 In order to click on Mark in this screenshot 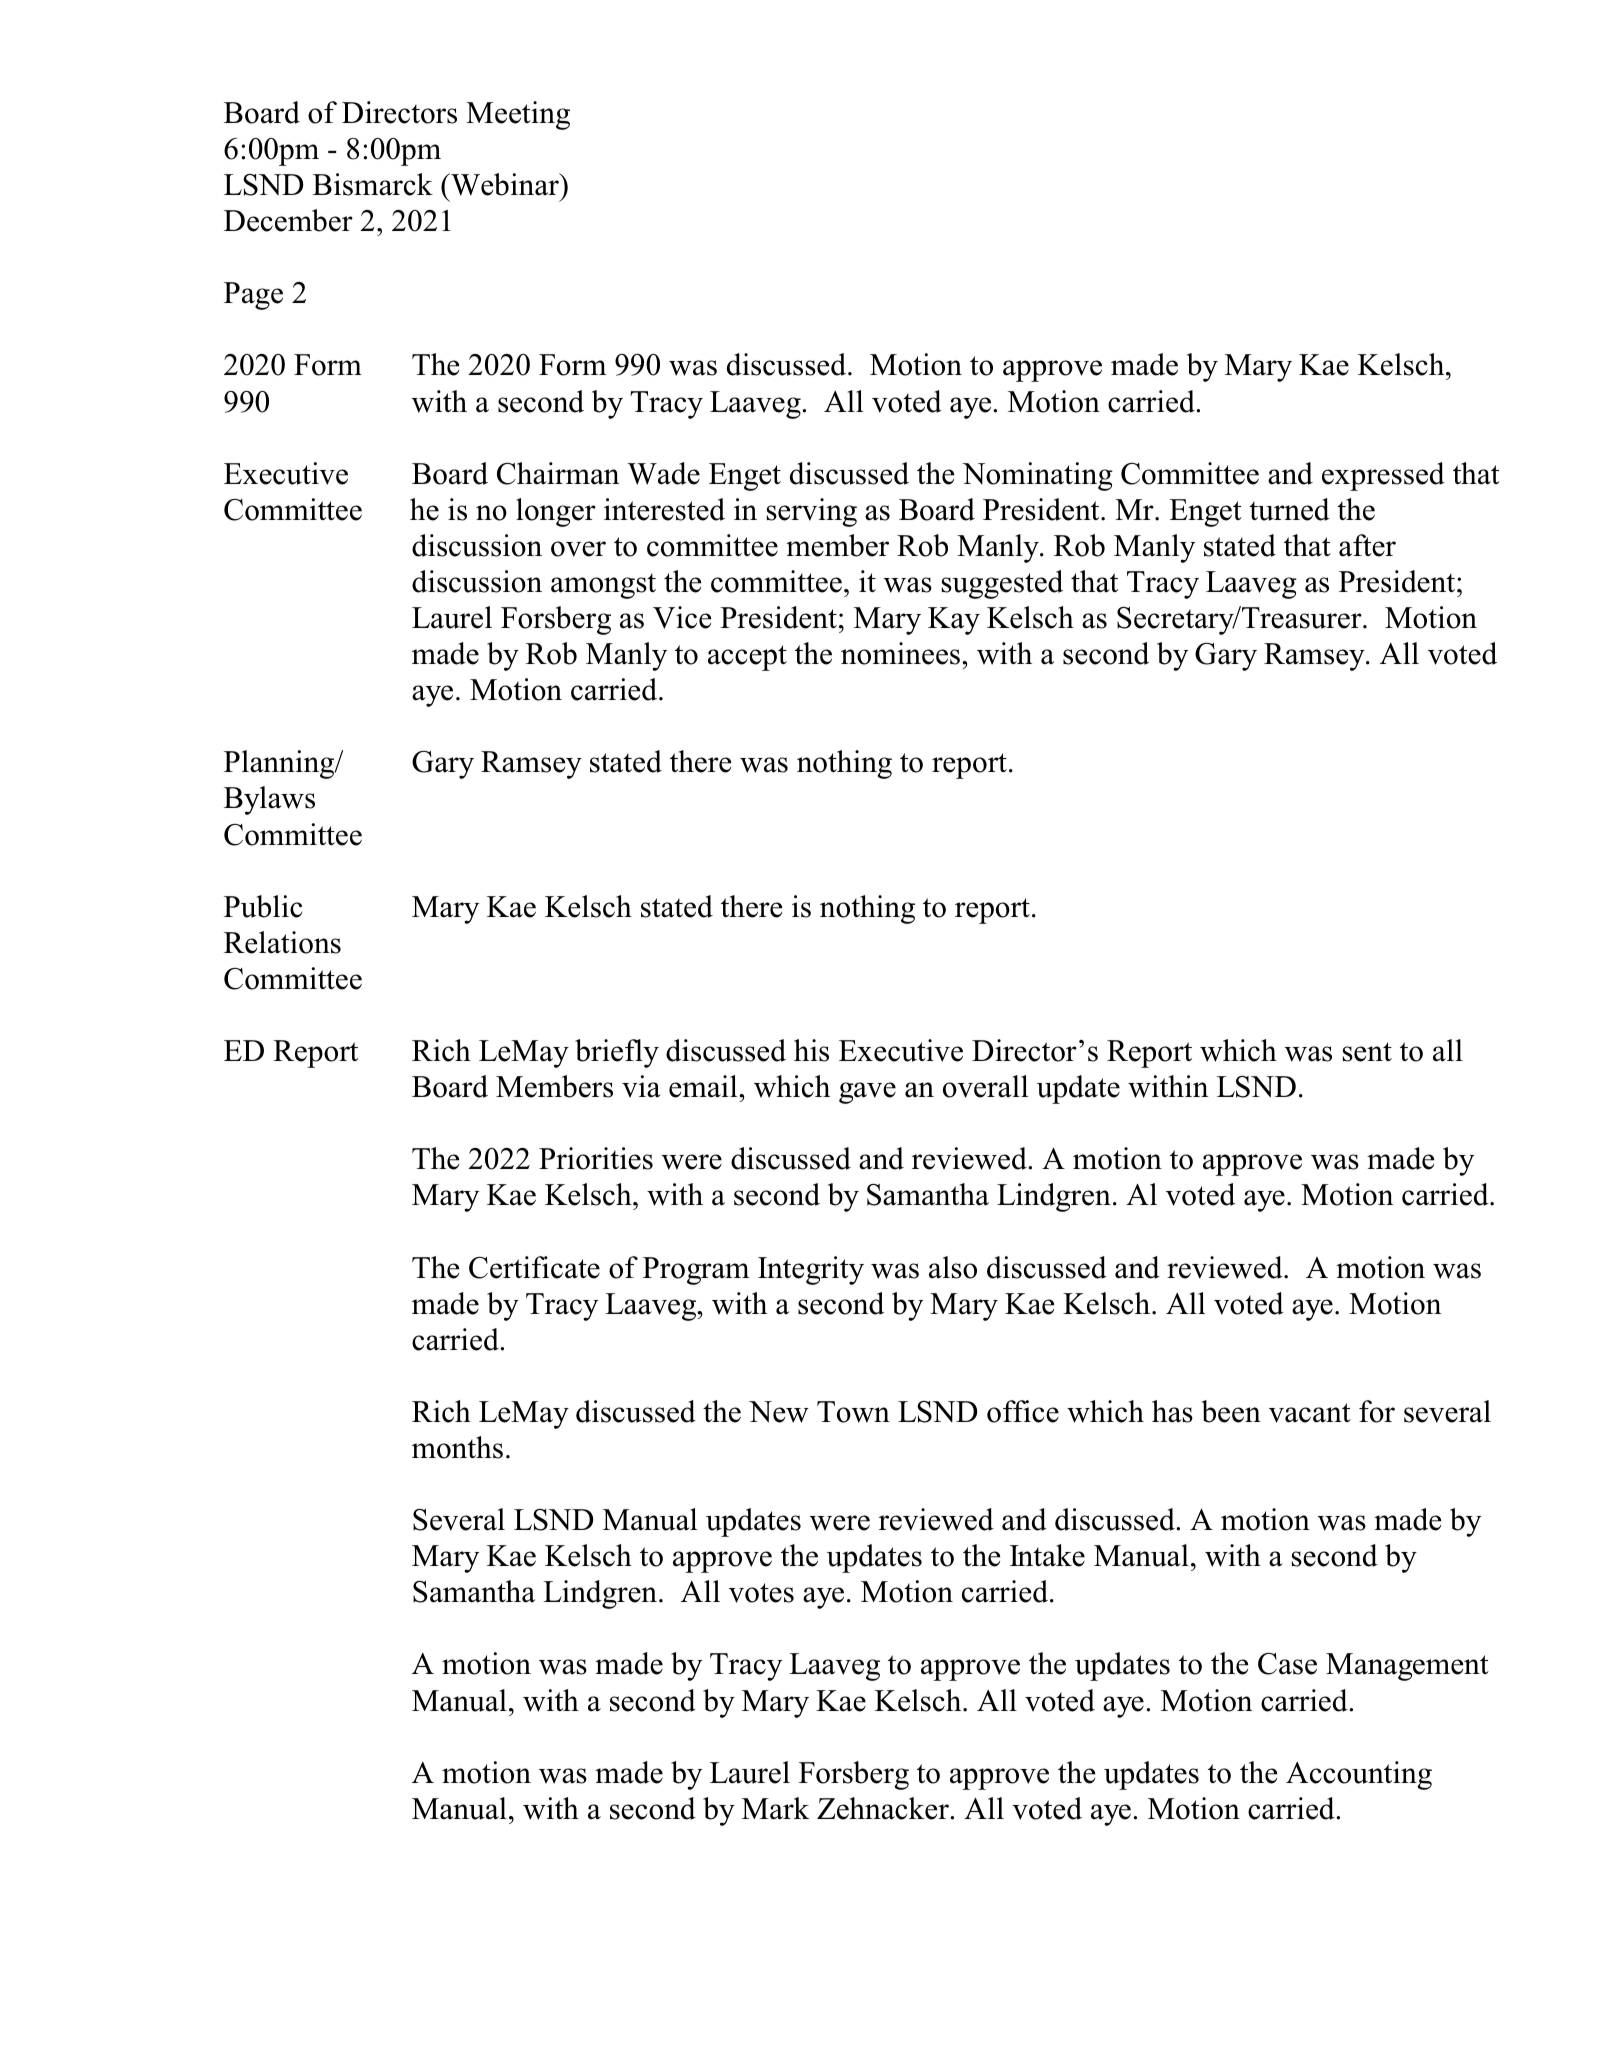, I will do `click(776, 1808)`.
